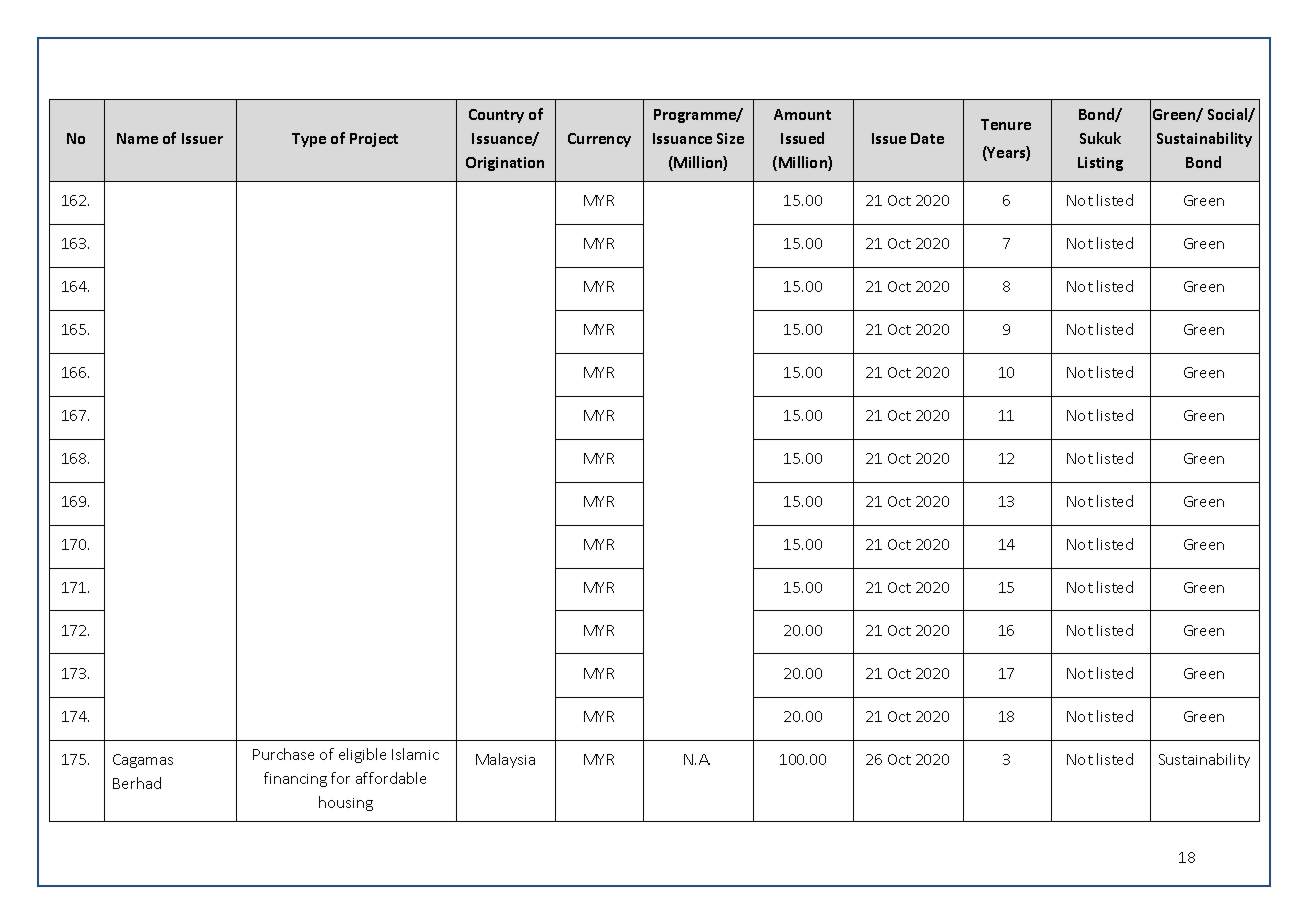 This page has height=924, width=1308. I want to click on Origination, so click(505, 164).
